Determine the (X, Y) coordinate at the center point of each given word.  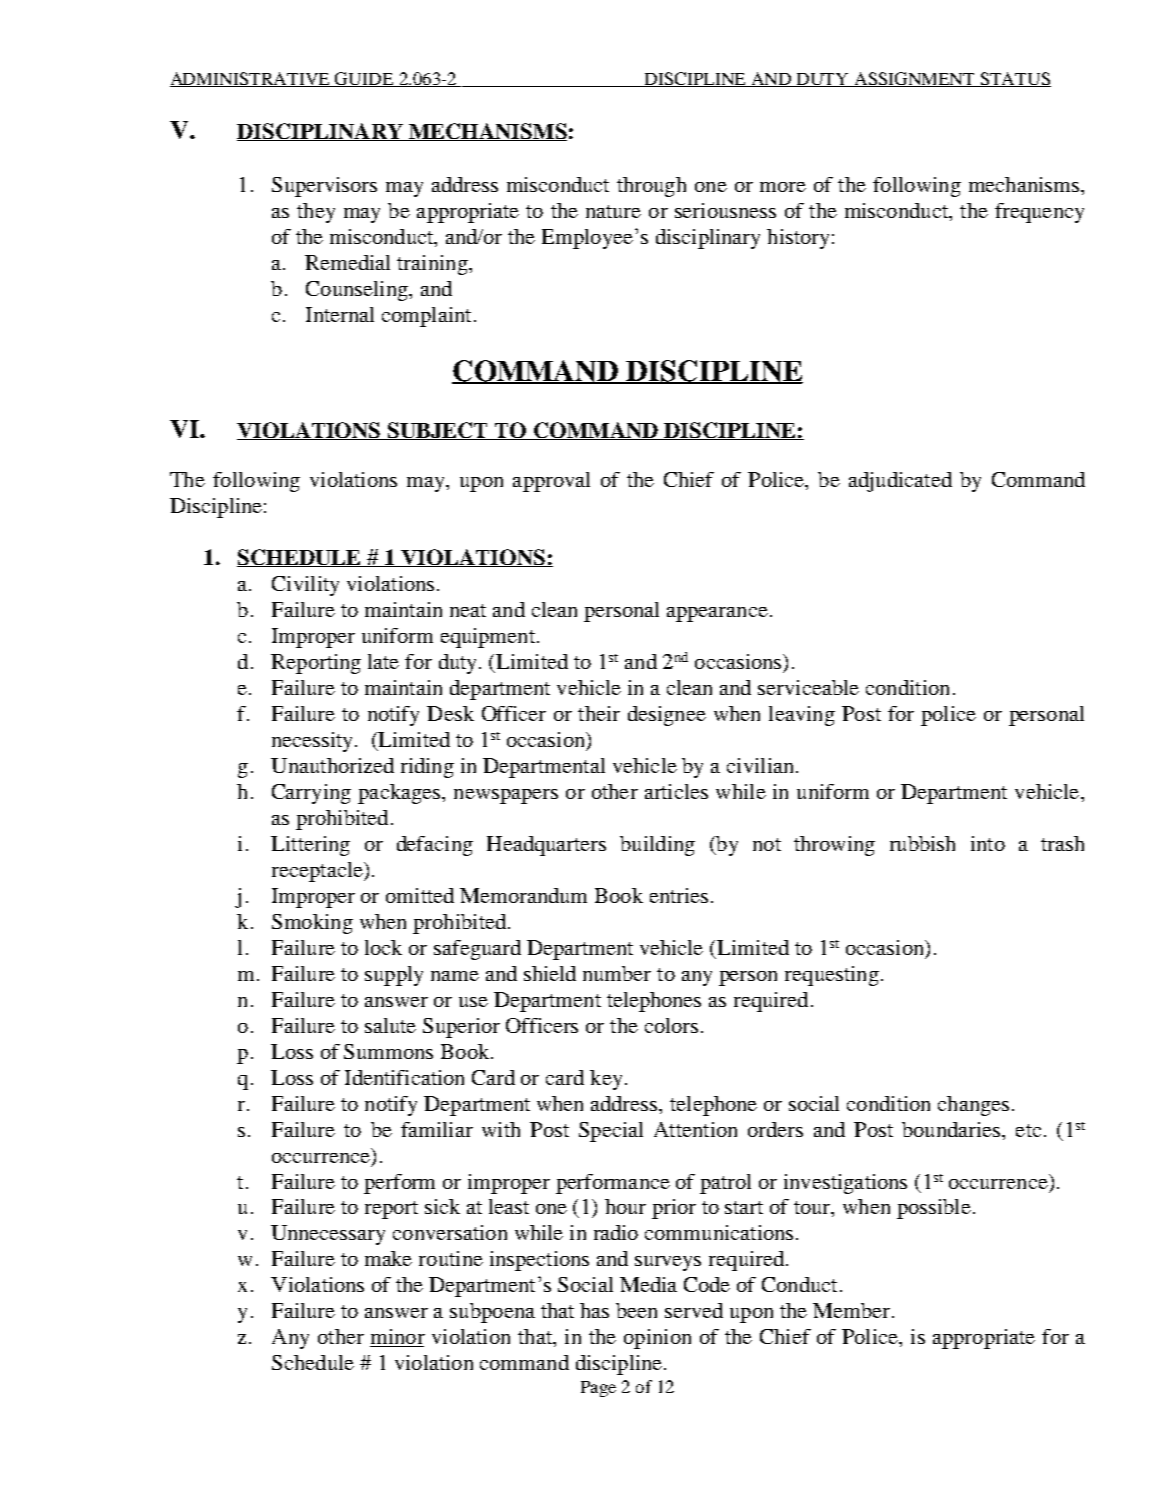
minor (397, 1338)
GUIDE (365, 79)
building (657, 846)
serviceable (808, 687)
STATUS (1015, 79)
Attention (695, 1129)
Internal (340, 314)
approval (551, 482)
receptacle (318, 872)
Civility (305, 586)
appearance (717, 614)
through (651, 187)
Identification (404, 1077)
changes (973, 1106)
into (988, 843)
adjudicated (900, 482)
